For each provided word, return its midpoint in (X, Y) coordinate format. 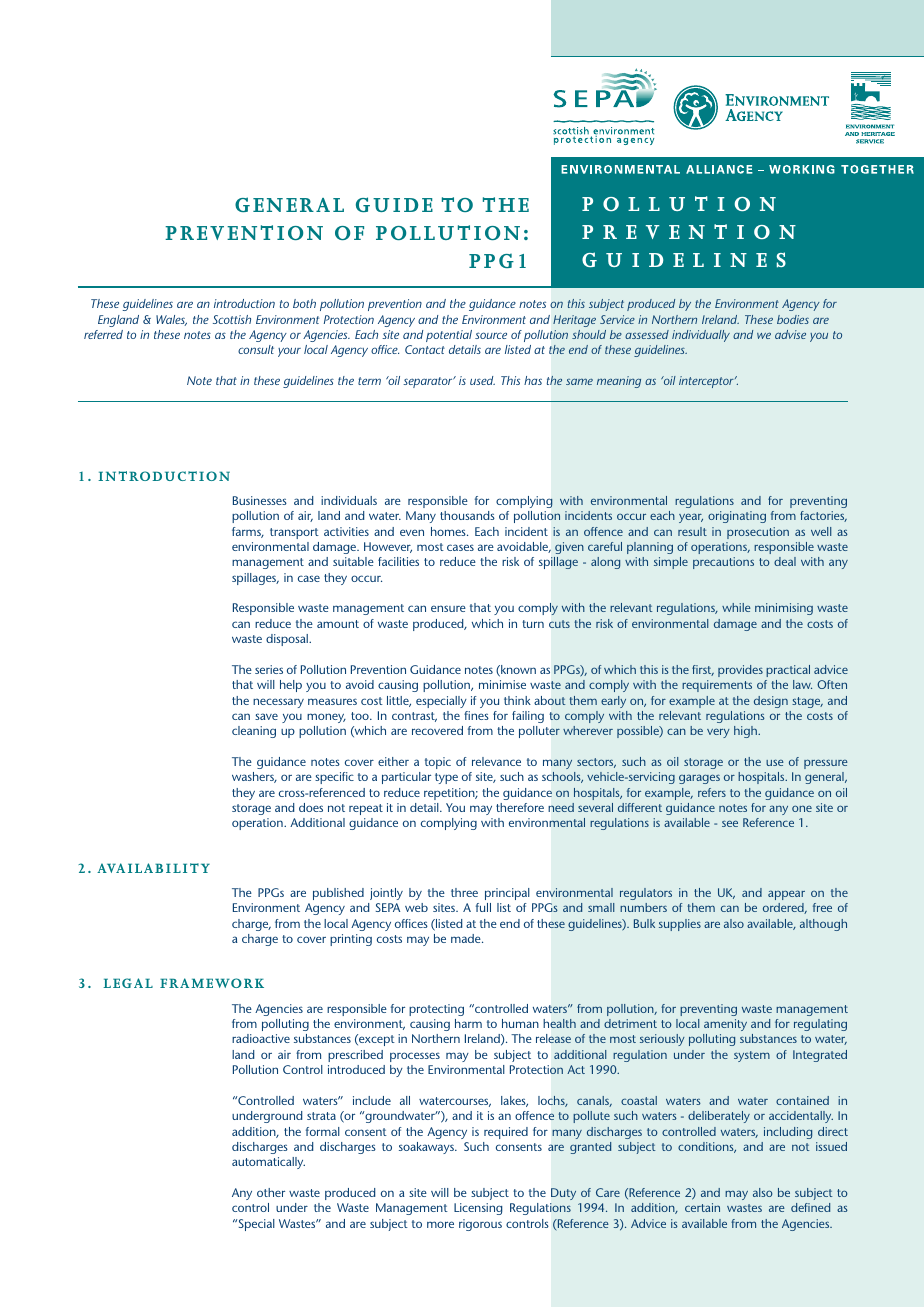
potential (449, 336)
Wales (171, 320)
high (746, 732)
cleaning (254, 732)
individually (701, 336)
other (271, 1192)
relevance (496, 761)
